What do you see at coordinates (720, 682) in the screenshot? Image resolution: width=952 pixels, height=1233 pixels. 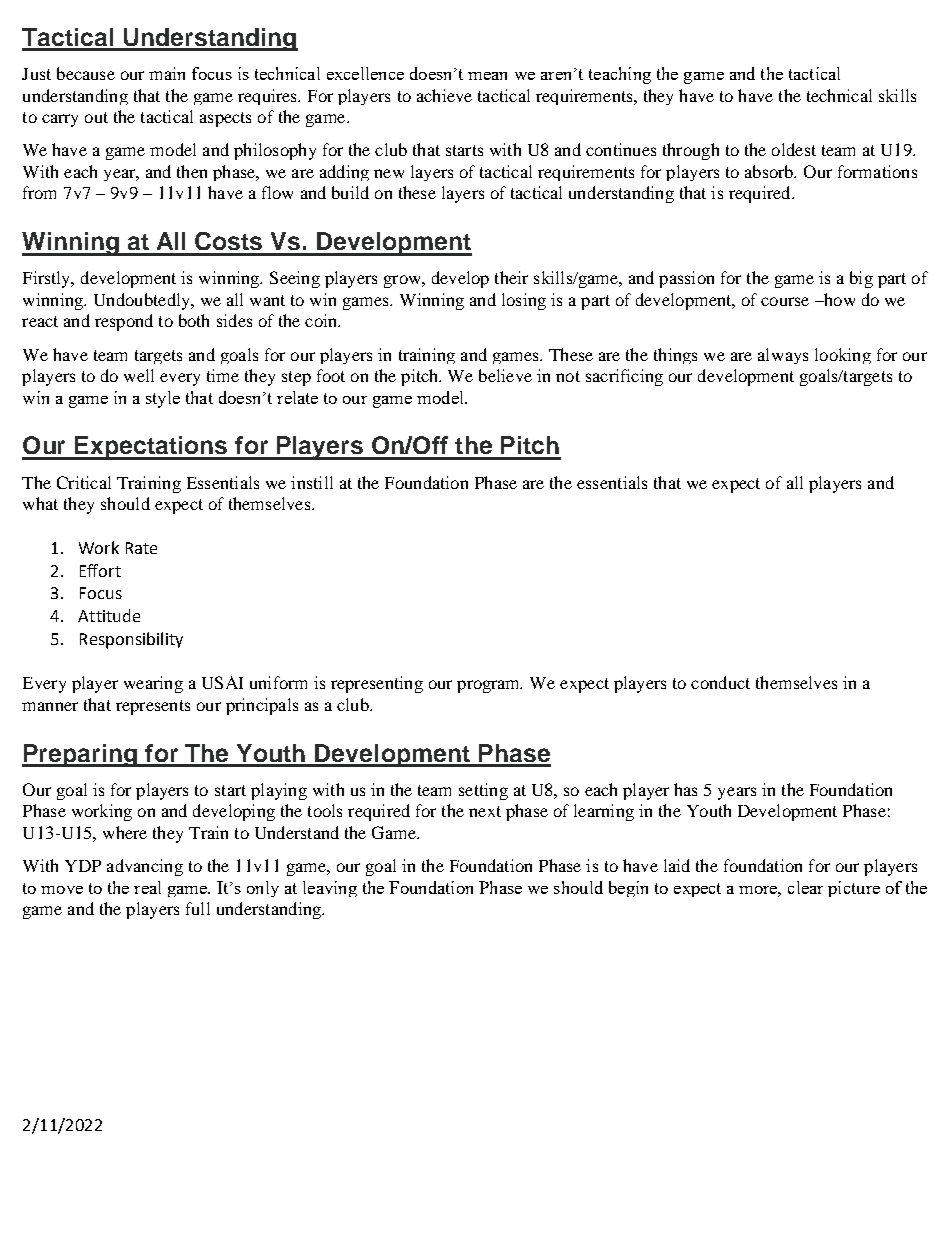 I see `conduct` at bounding box center [720, 682].
